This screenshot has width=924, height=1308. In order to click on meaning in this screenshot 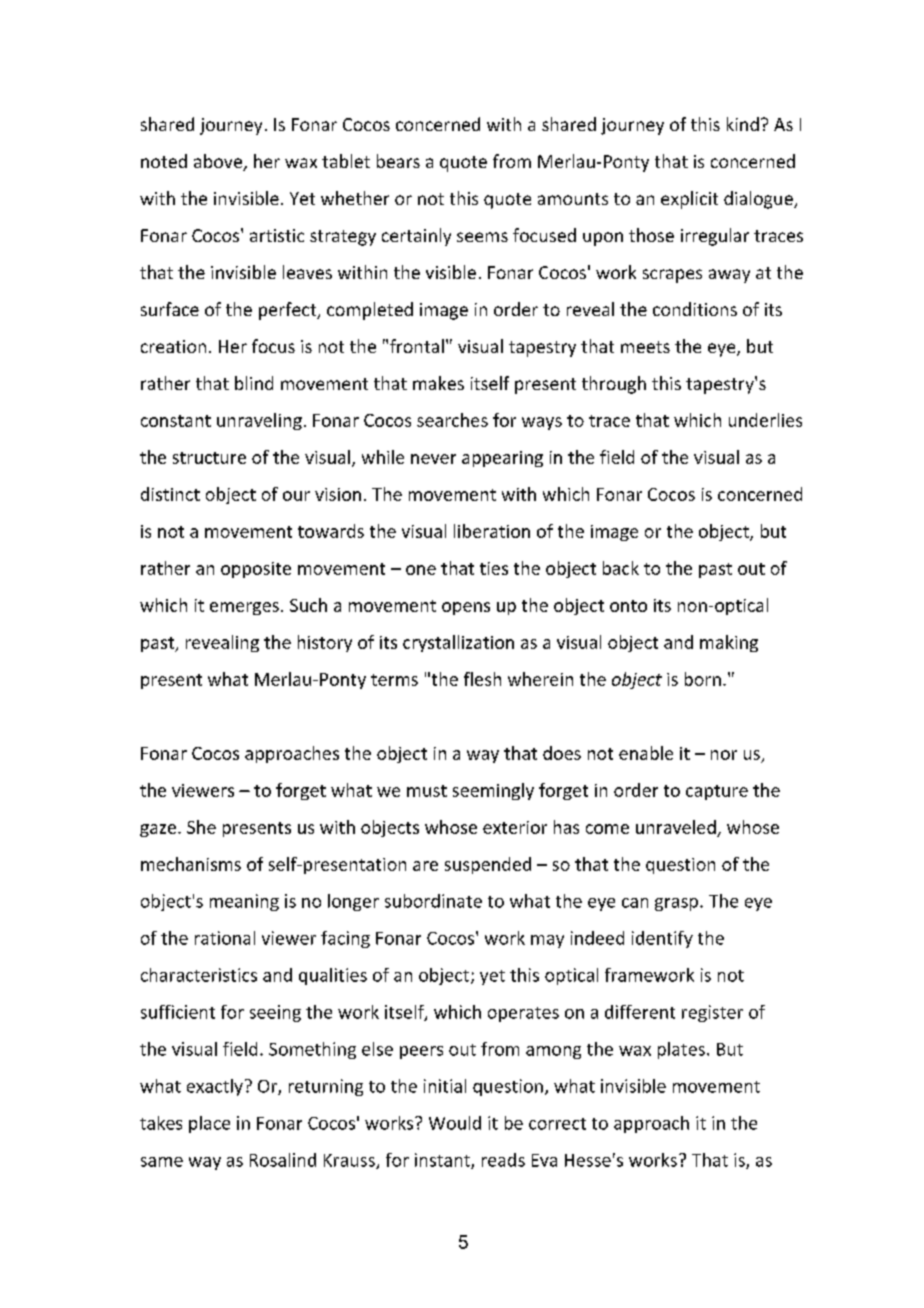, I will do `click(244, 902)`.
